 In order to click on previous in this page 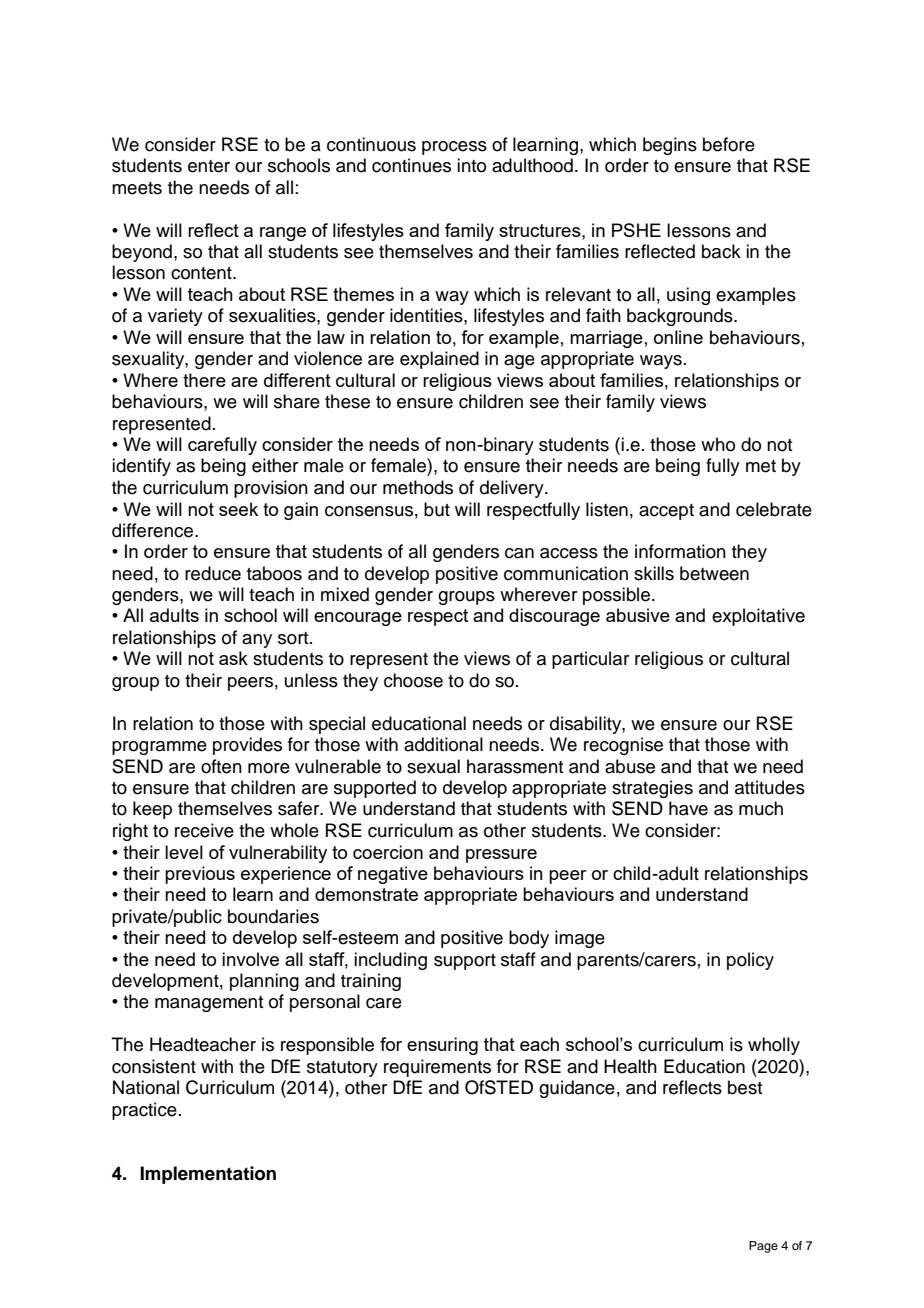, I will do `click(200, 875)`.
